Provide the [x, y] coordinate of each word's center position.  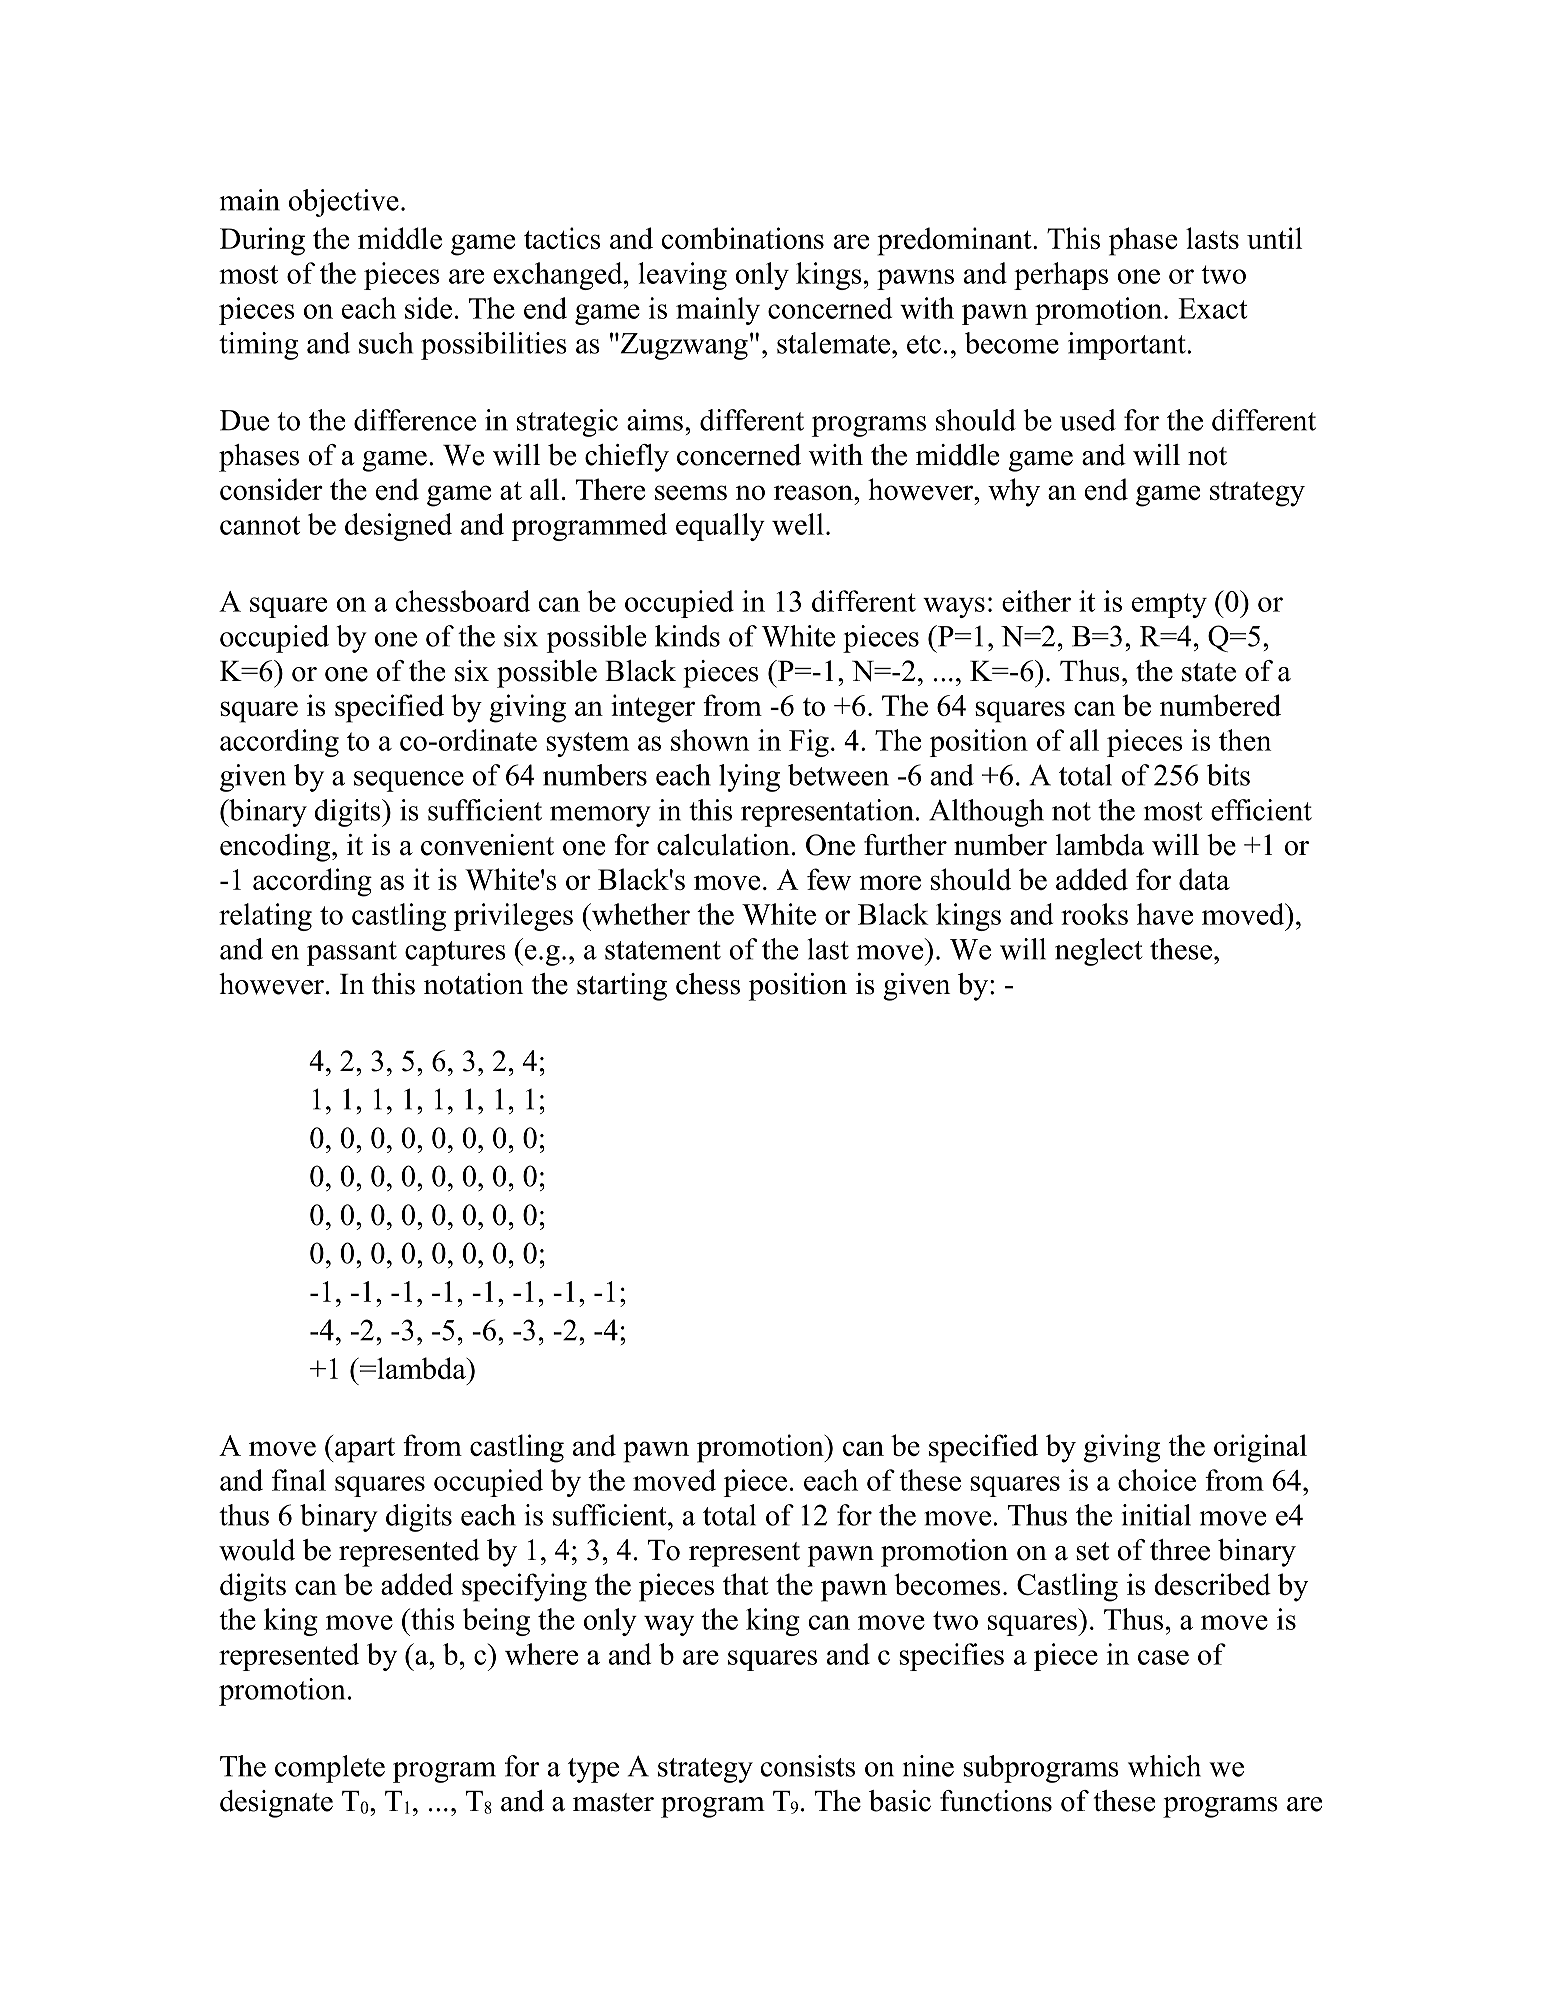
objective [343, 203]
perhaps [1061, 276]
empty [1169, 605]
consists [808, 1766]
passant [352, 953]
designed [398, 527]
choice [1157, 1480]
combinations [743, 238]
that [746, 1584]
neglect [1098, 952]
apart [364, 1450]
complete [330, 1769]
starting [622, 987]
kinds [687, 636]
